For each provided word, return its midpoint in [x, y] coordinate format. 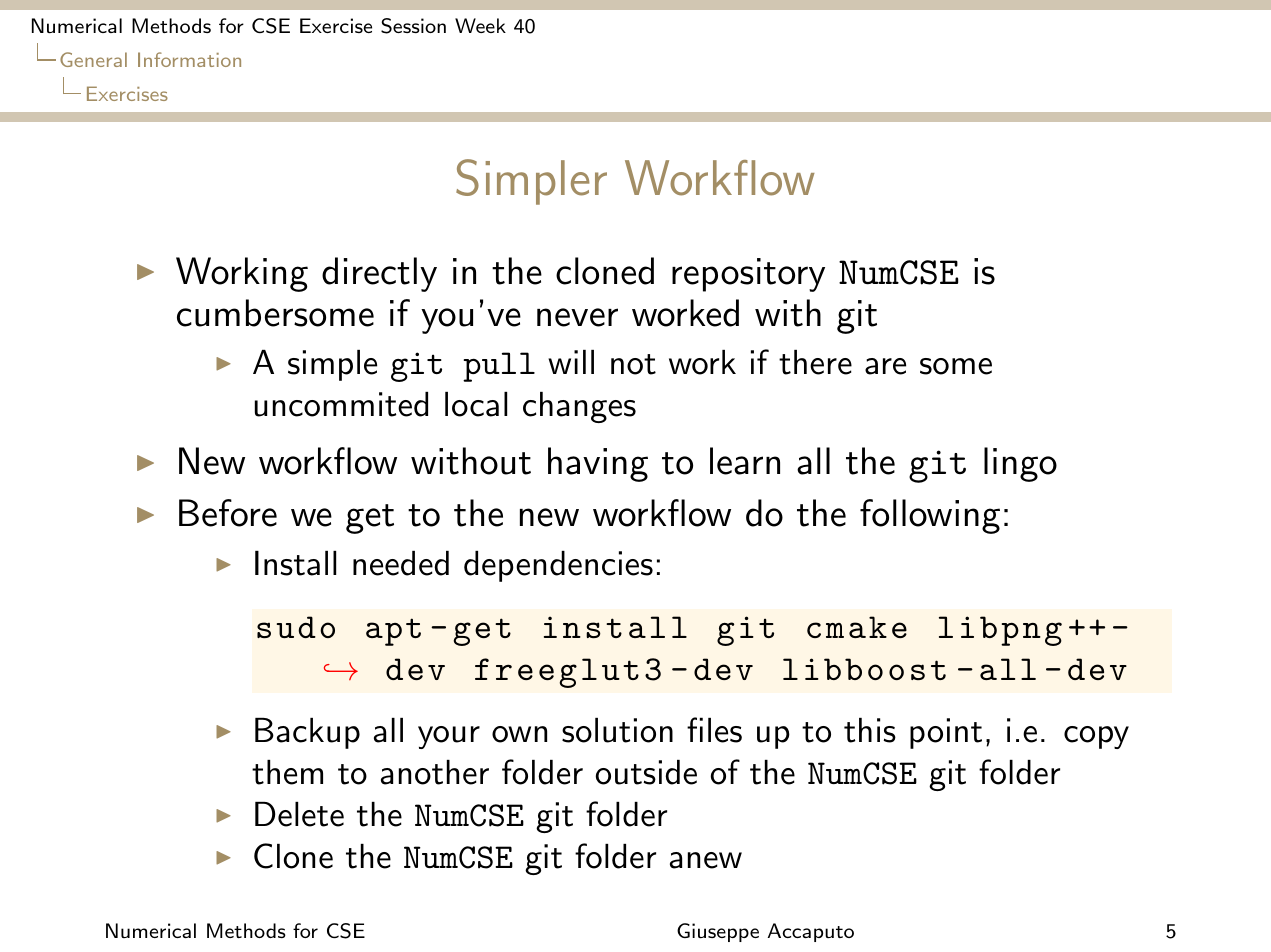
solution [617, 730]
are [885, 366]
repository [748, 275]
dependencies [558, 566]
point [946, 733]
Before [228, 513]
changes [579, 407]
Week [480, 25]
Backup [307, 733]
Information [189, 59]
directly [379, 274]
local [476, 404]
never [577, 317]
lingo [1020, 464]
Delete [299, 814]
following [930, 516]
